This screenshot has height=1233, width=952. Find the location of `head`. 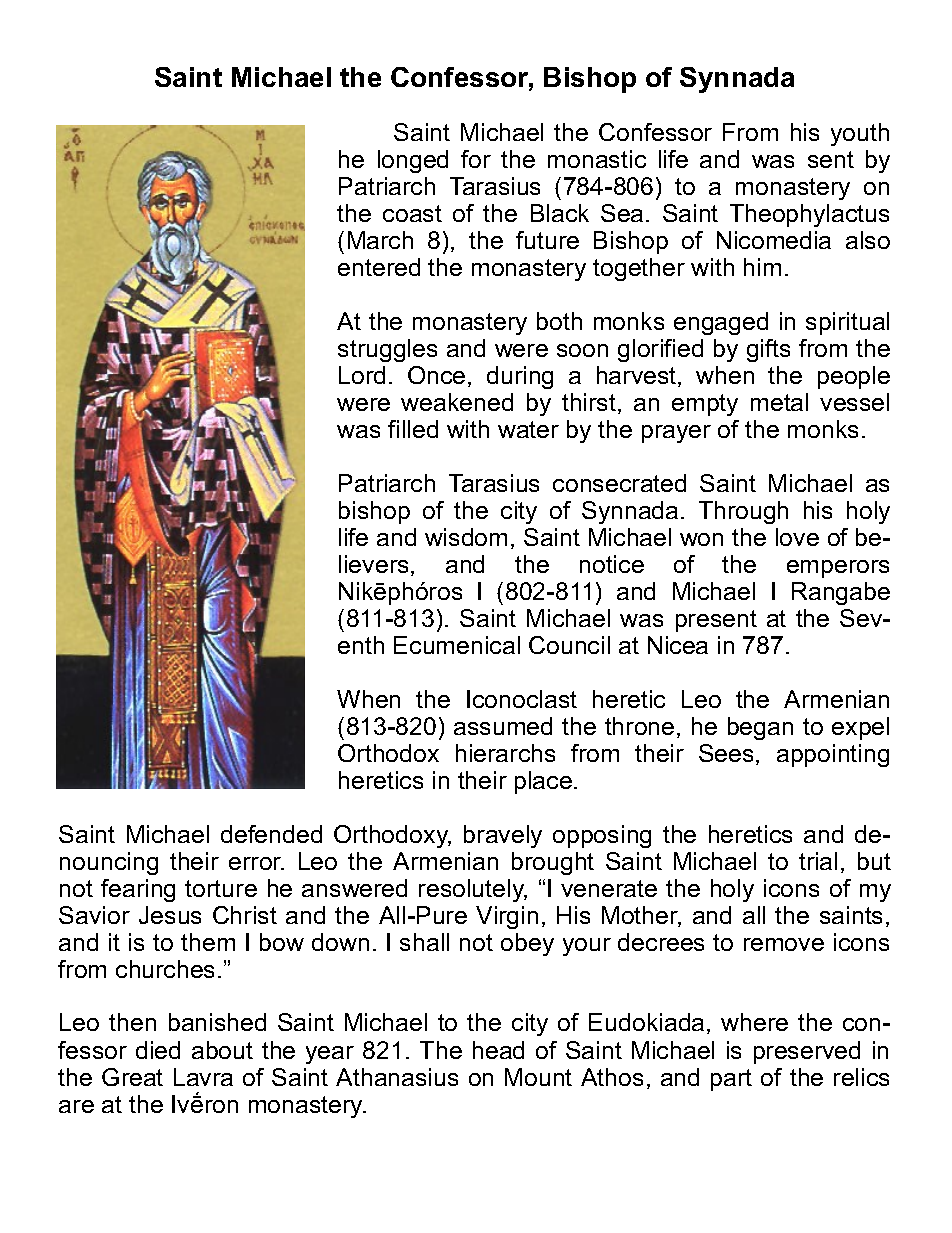

head is located at coordinates (498, 1050).
